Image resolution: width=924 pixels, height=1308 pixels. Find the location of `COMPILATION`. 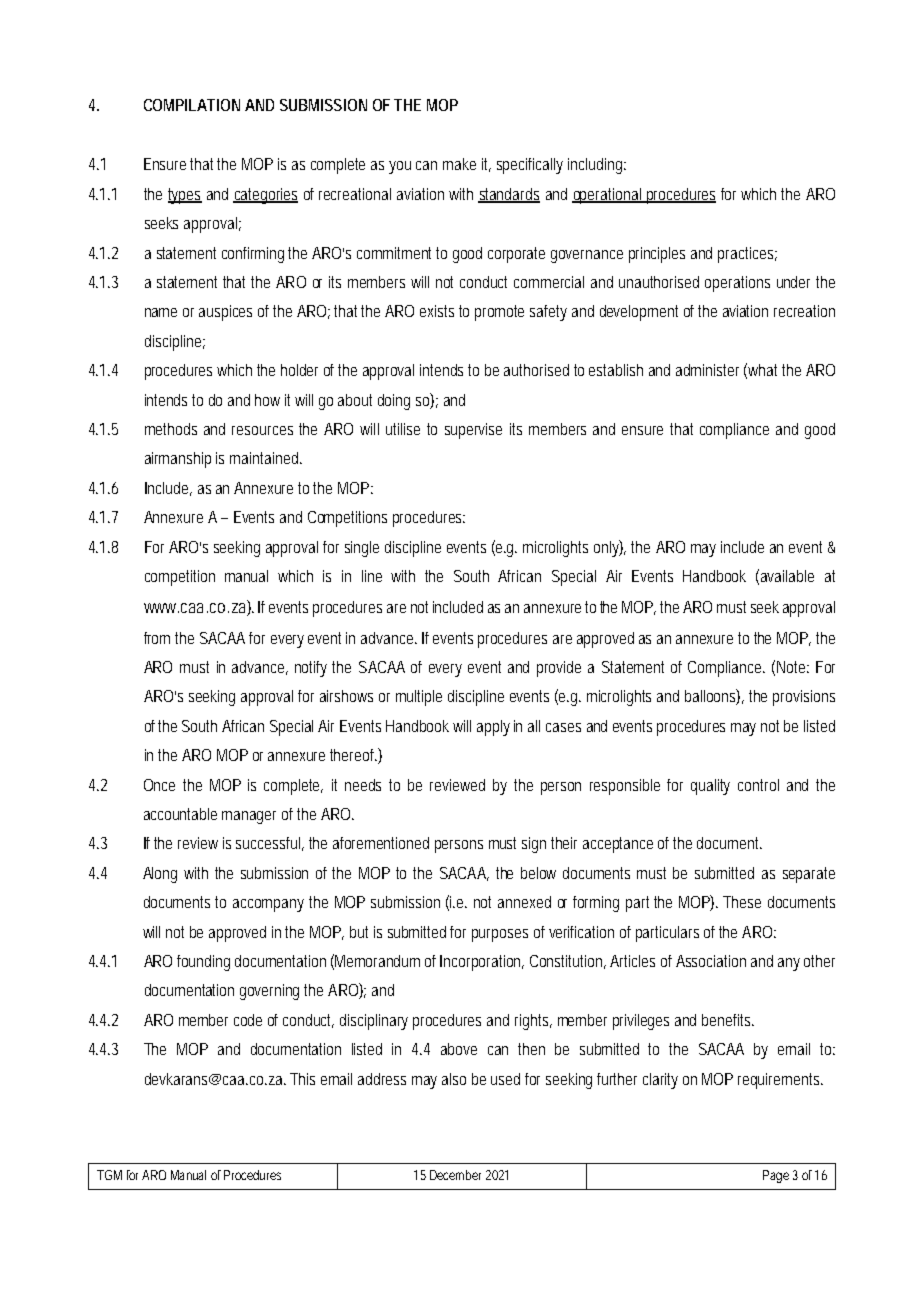

COMPILATION is located at coordinates (192, 105).
